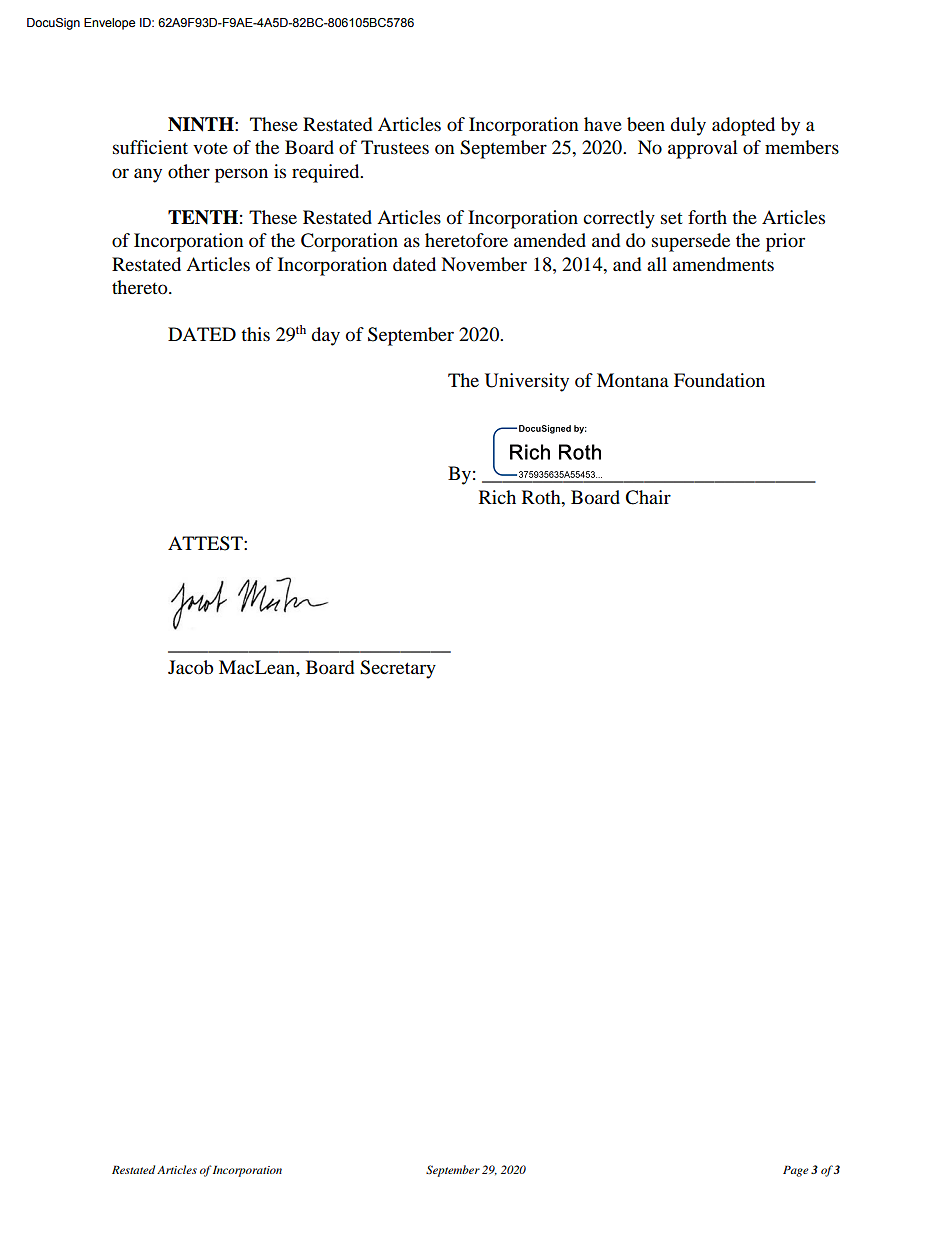 Image resolution: width=952 pixels, height=1233 pixels. What do you see at coordinates (191, 667) in the document?
I see `Jacob` at bounding box center [191, 667].
